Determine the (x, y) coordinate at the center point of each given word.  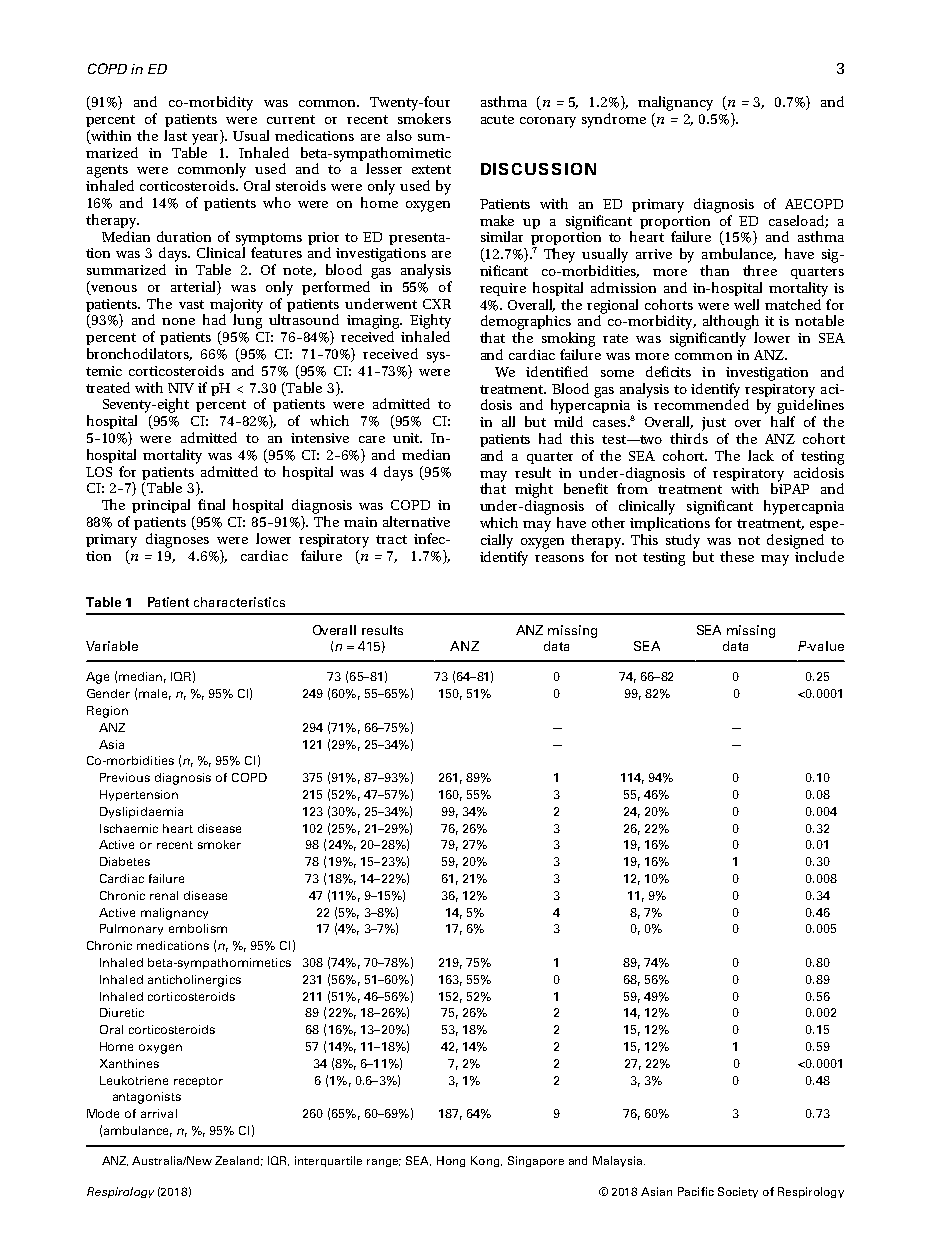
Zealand (239, 1161)
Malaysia (619, 1161)
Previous (125, 777)
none (178, 321)
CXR (437, 304)
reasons (559, 558)
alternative (416, 521)
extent (431, 169)
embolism (198, 928)
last (175, 135)
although (731, 322)
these (737, 556)
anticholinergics (194, 981)
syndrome (614, 120)
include (819, 555)
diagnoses (177, 540)
